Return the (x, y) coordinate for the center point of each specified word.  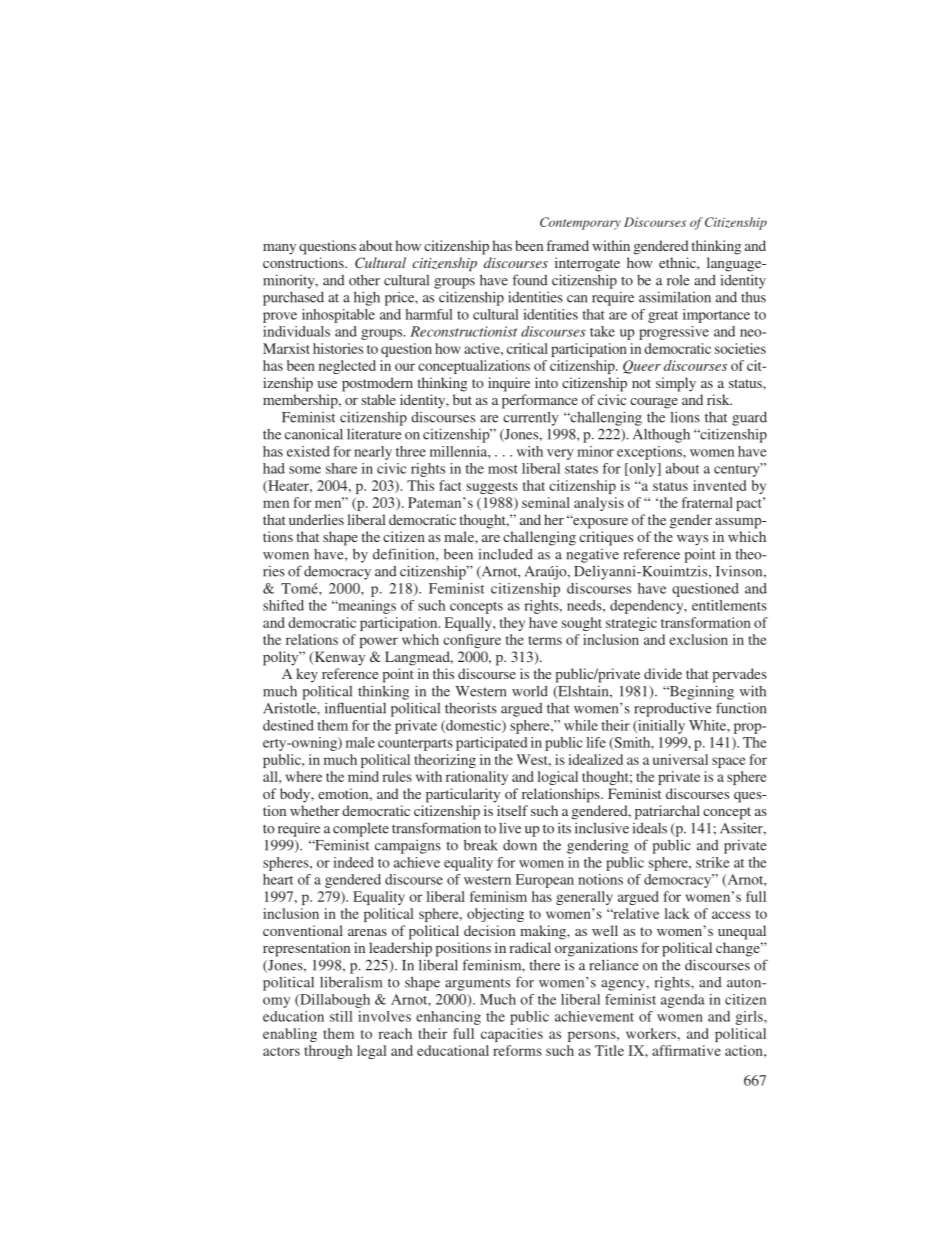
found (530, 280)
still (341, 1016)
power (379, 642)
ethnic (678, 262)
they (512, 624)
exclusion (698, 639)
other (364, 280)
